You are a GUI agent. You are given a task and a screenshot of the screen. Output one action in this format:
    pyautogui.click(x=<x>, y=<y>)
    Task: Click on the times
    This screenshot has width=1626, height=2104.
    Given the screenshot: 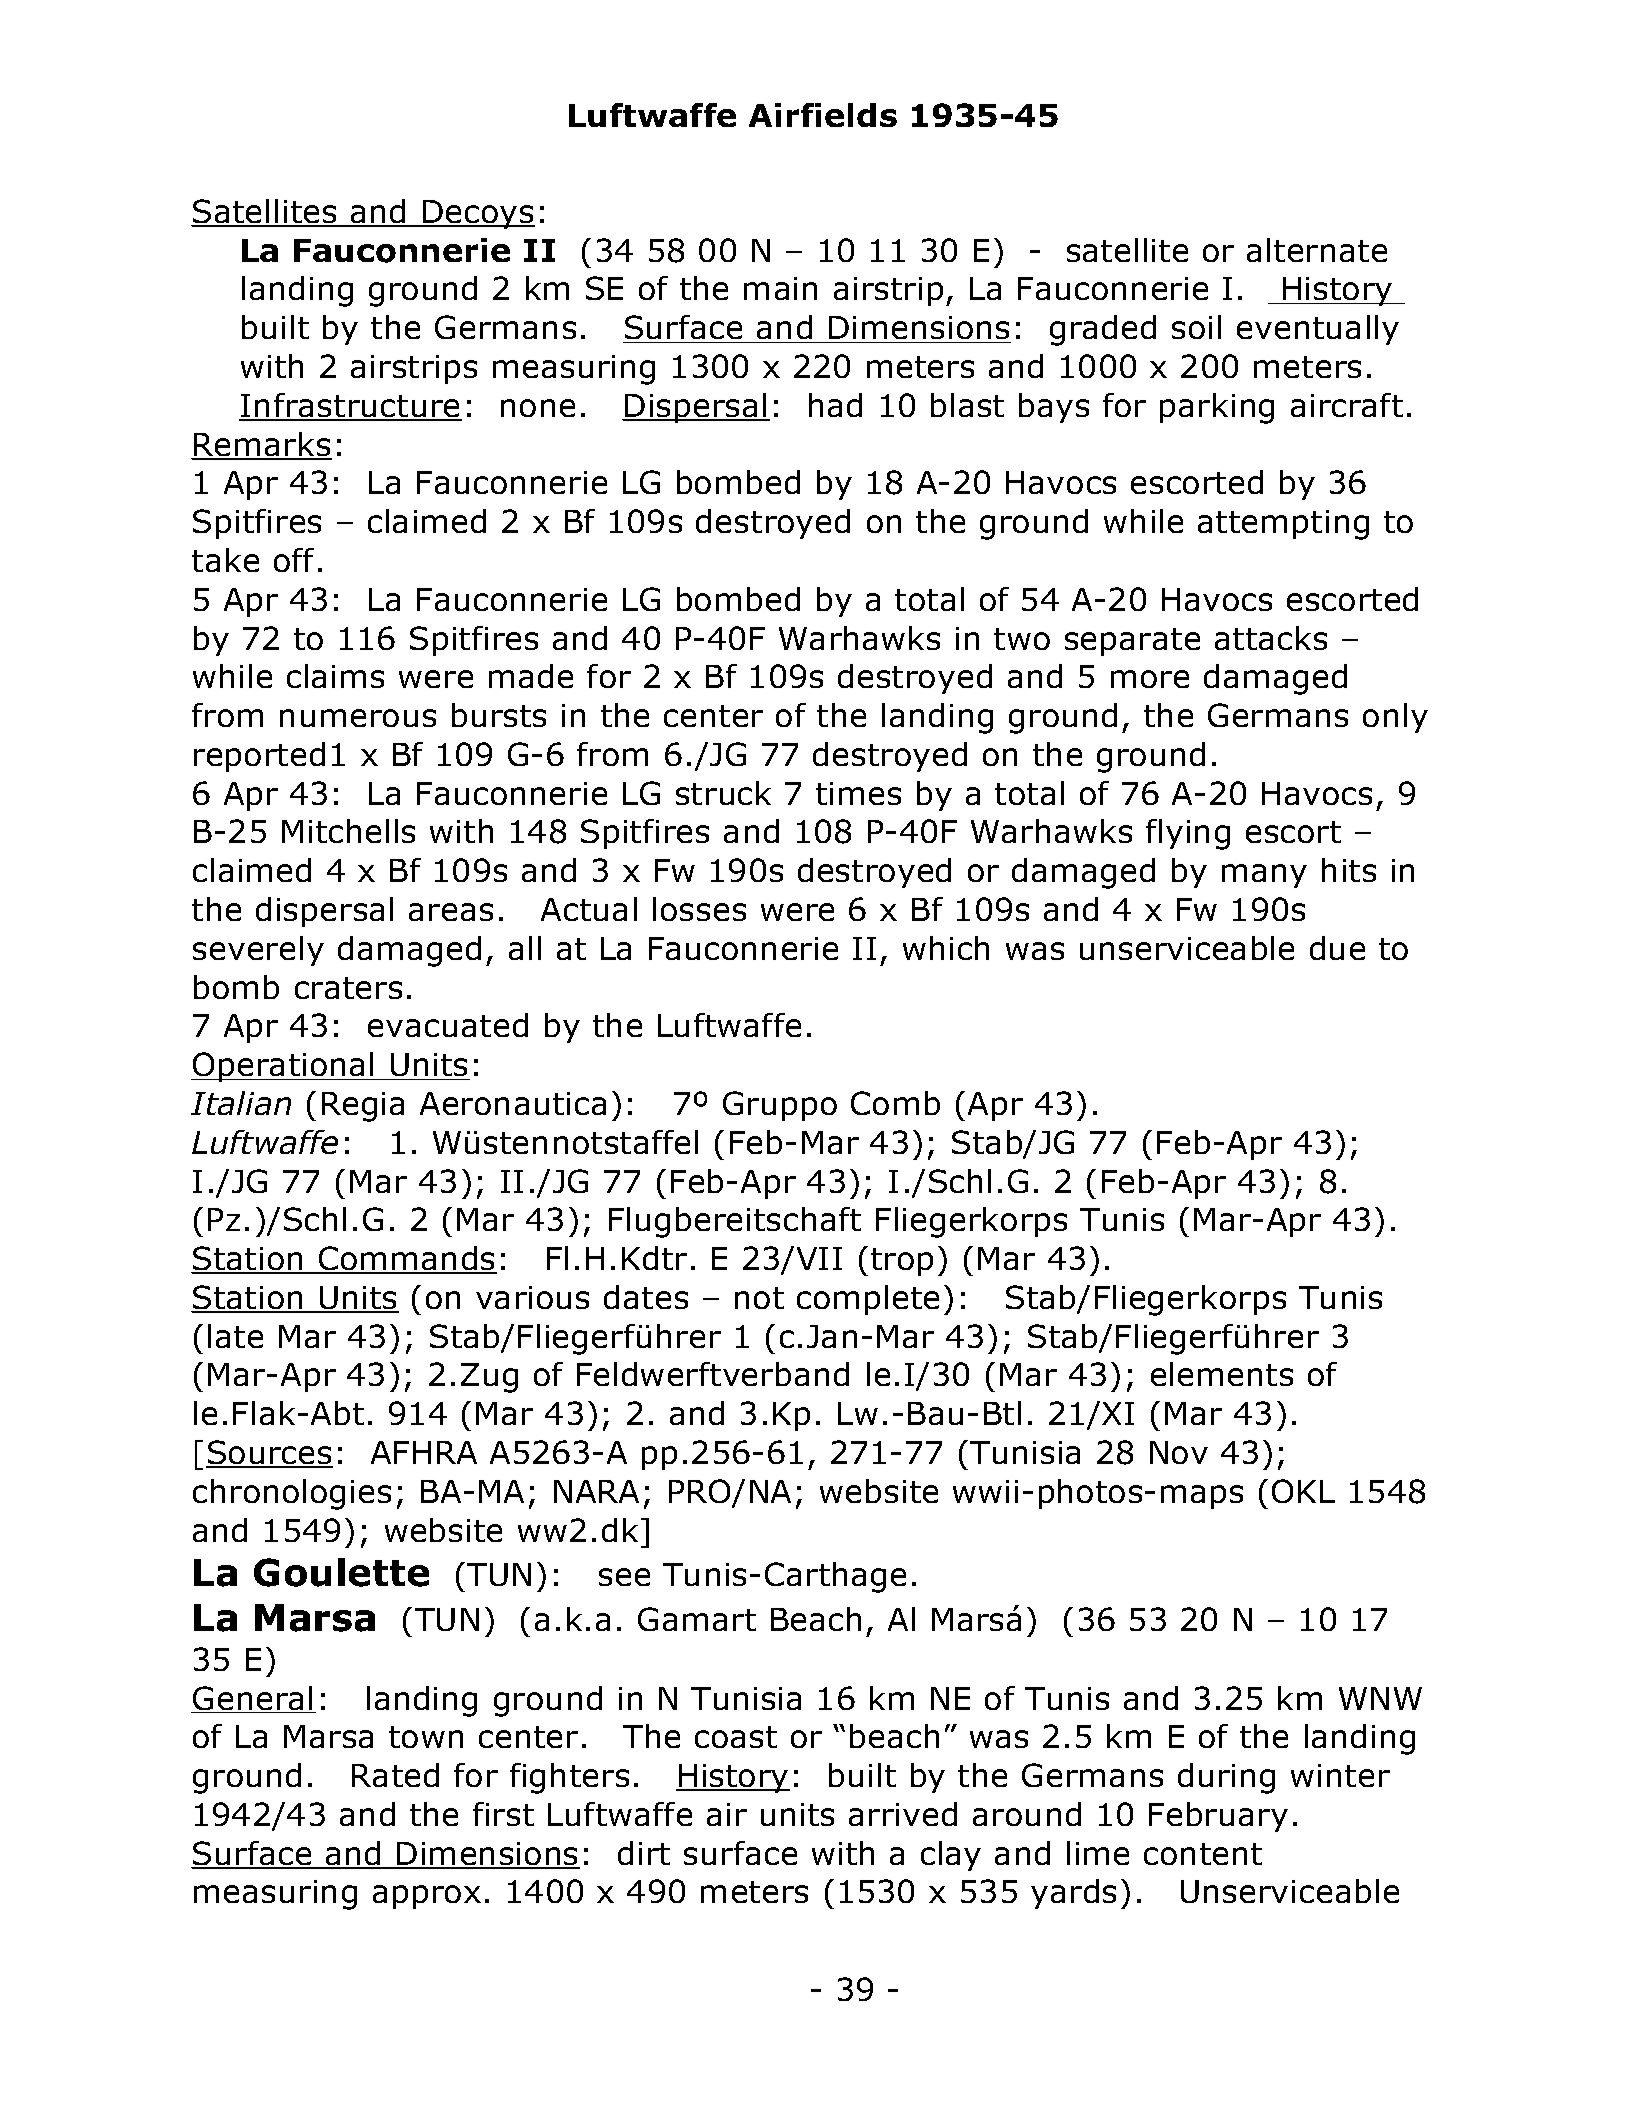 What is the action you would take?
    pyautogui.click(x=858, y=793)
